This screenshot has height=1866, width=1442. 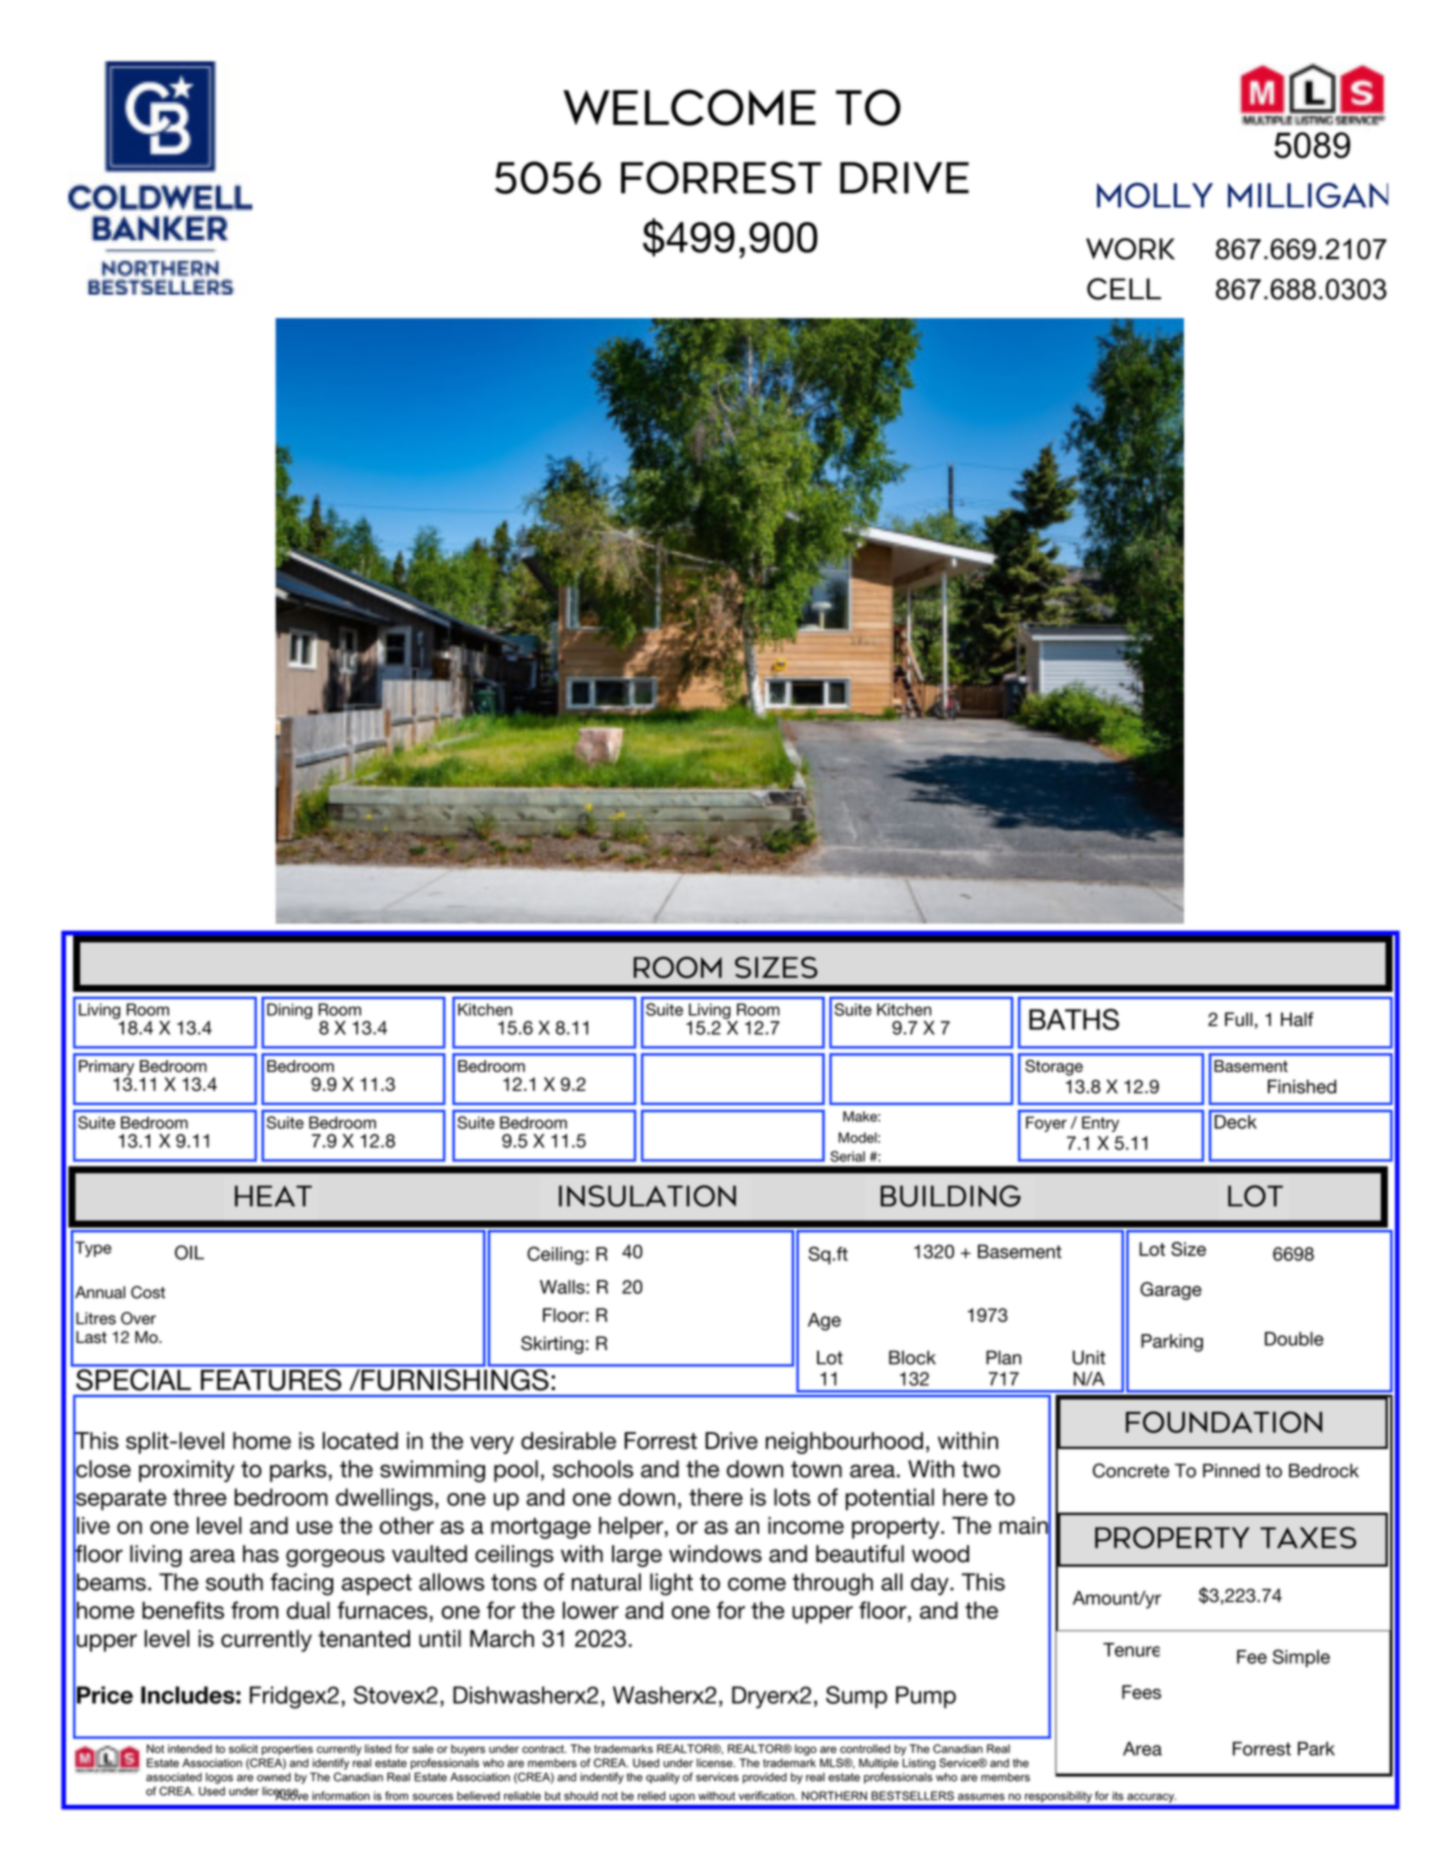 What do you see at coordinates (1124, 289) in the screenshot?
I see `CELL` at bounding box center [1124, 289].
